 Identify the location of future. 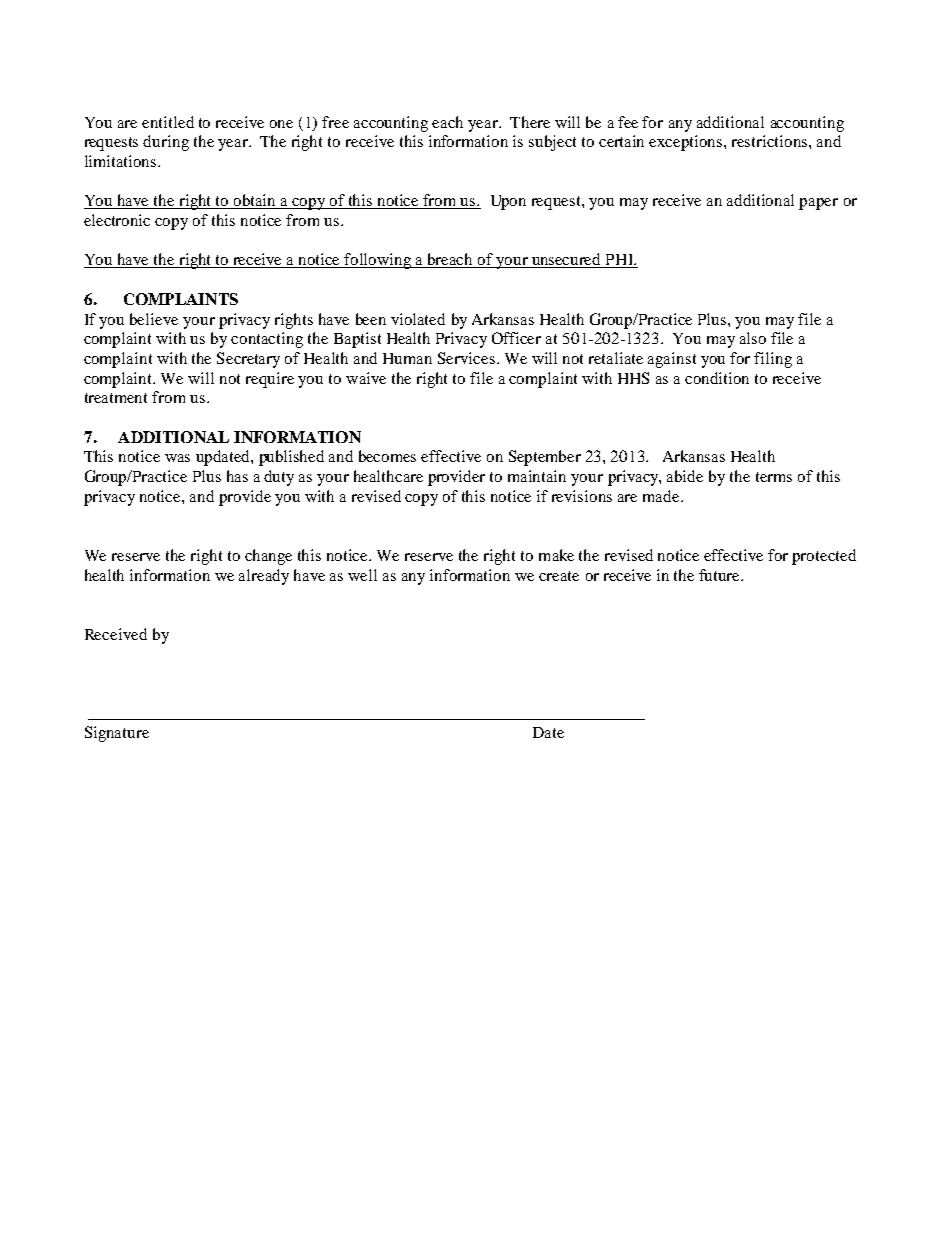
(721, 575).
